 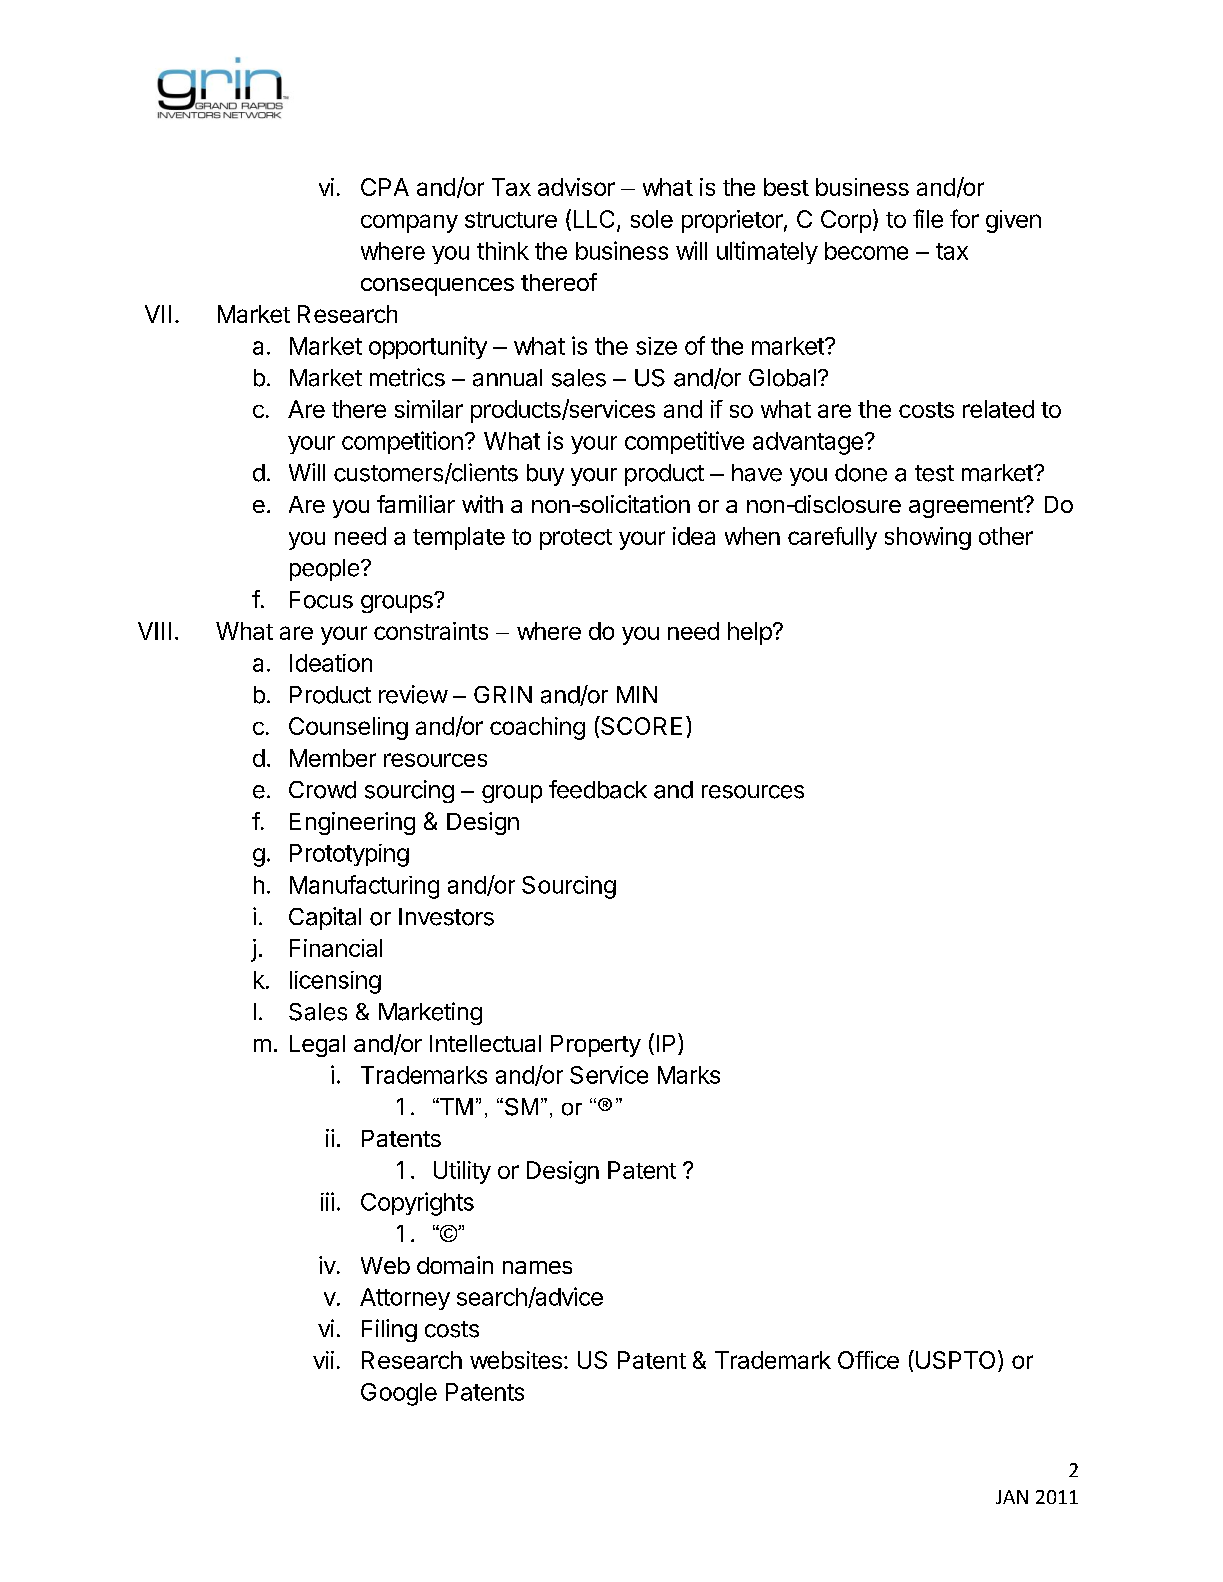 I want to click on coaching, so click(x=537, y=728).
